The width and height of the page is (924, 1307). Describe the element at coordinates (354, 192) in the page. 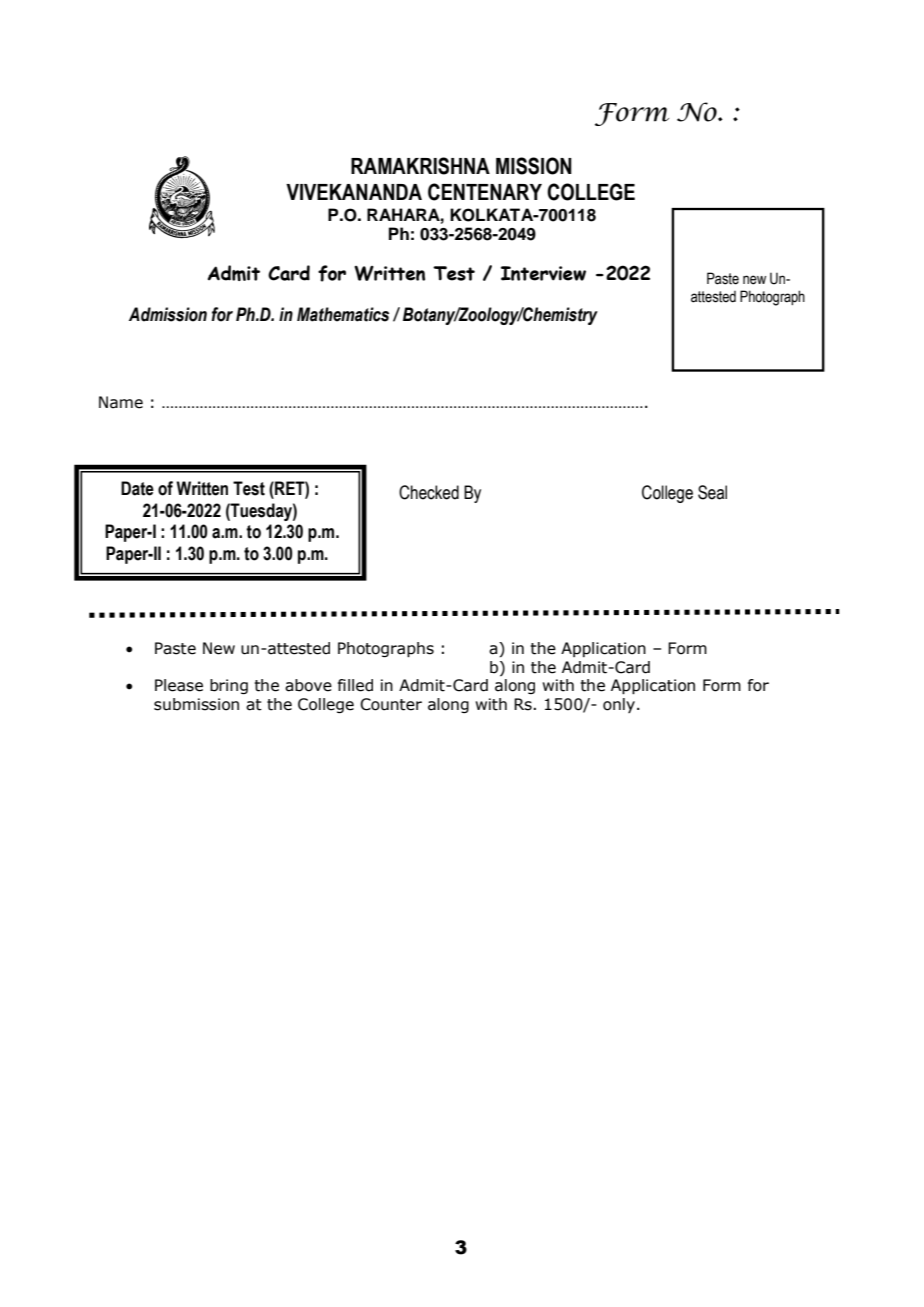

I see `VIVEKANANDA` at that location.
